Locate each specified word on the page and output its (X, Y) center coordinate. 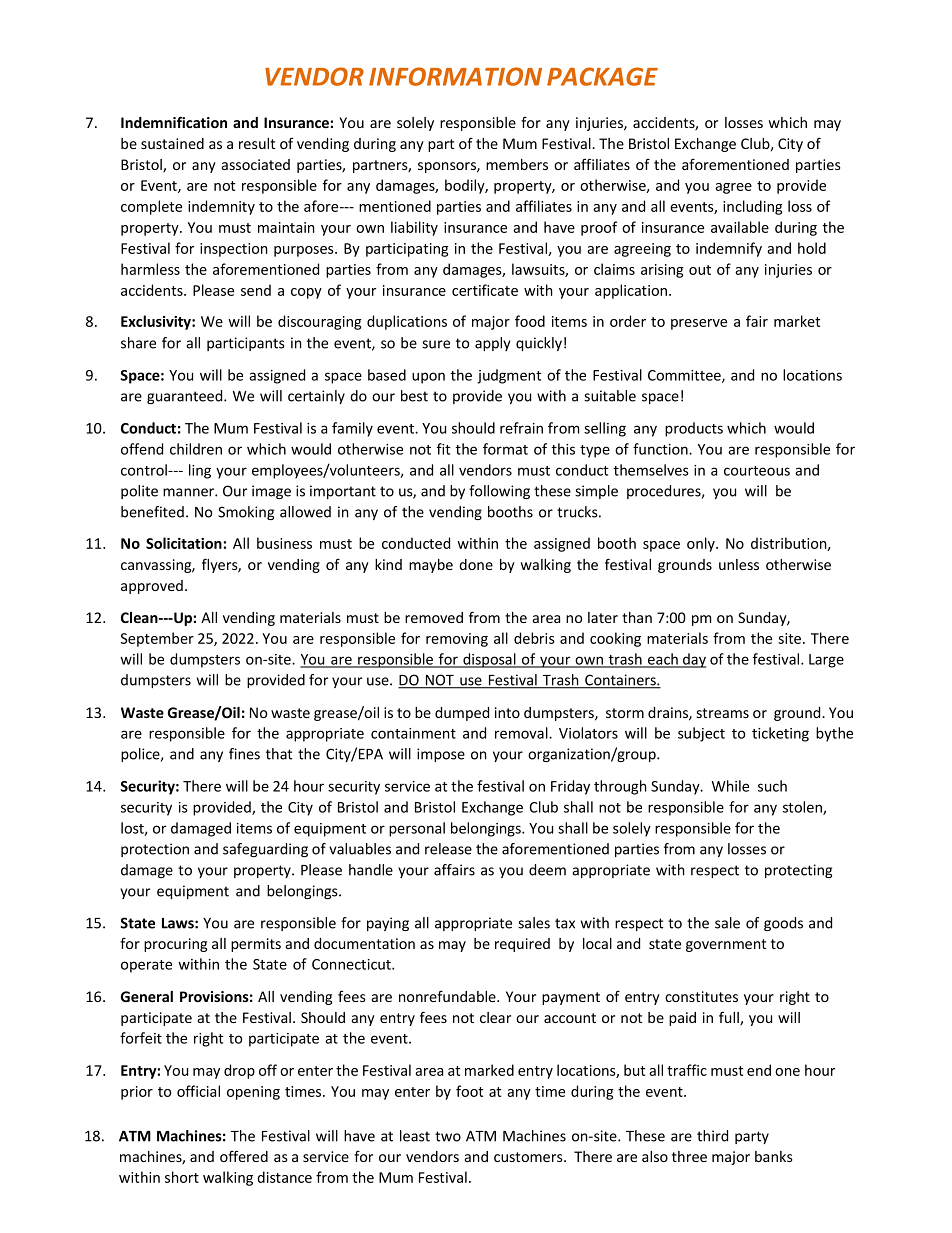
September (157, 639)
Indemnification (174, 122)
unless (739, 564)
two (448, 1136)
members (517, 164)
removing (457, 640)
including (753, 207)
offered (244, 1156)
